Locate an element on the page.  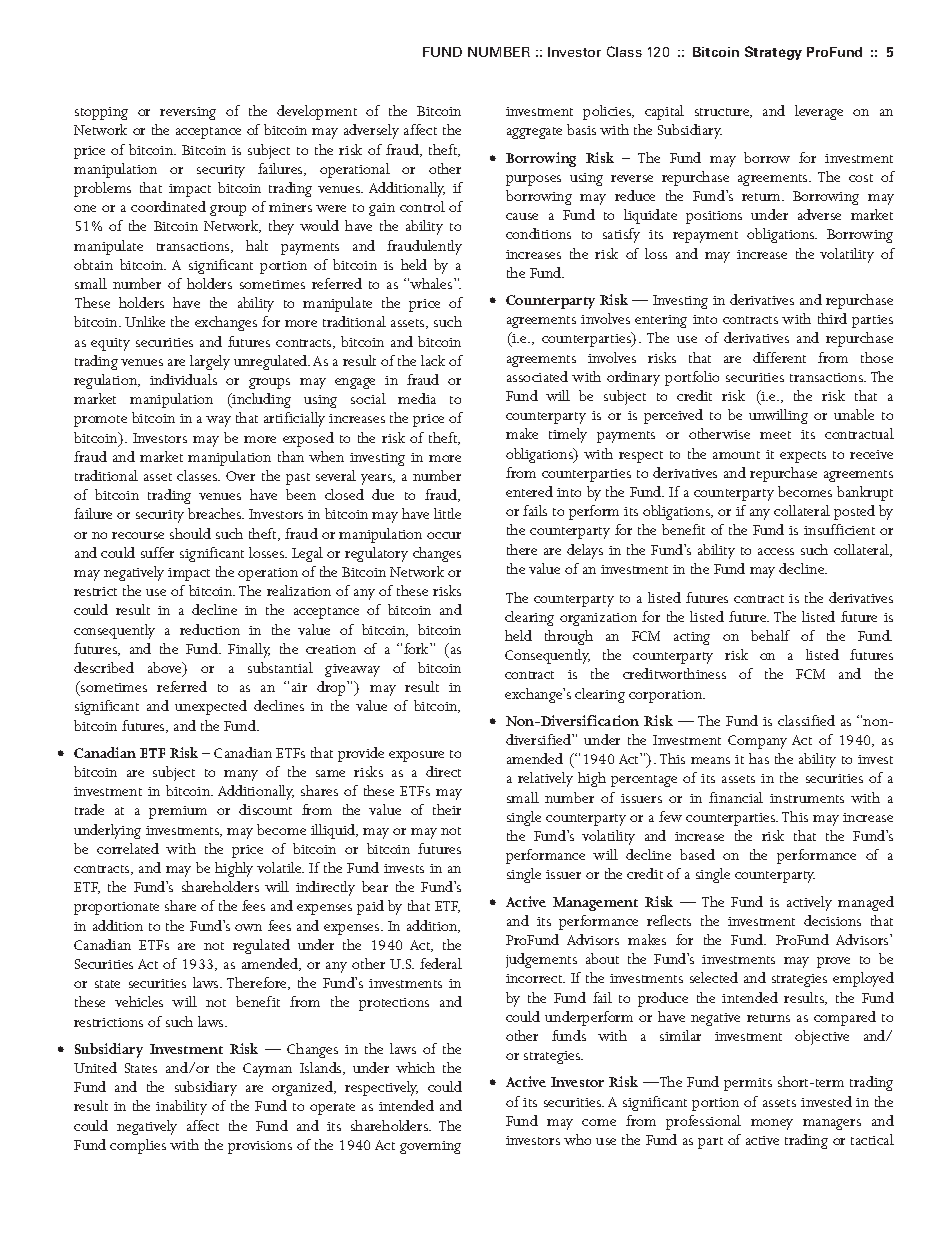
third is located at coordinates (832, 318).
